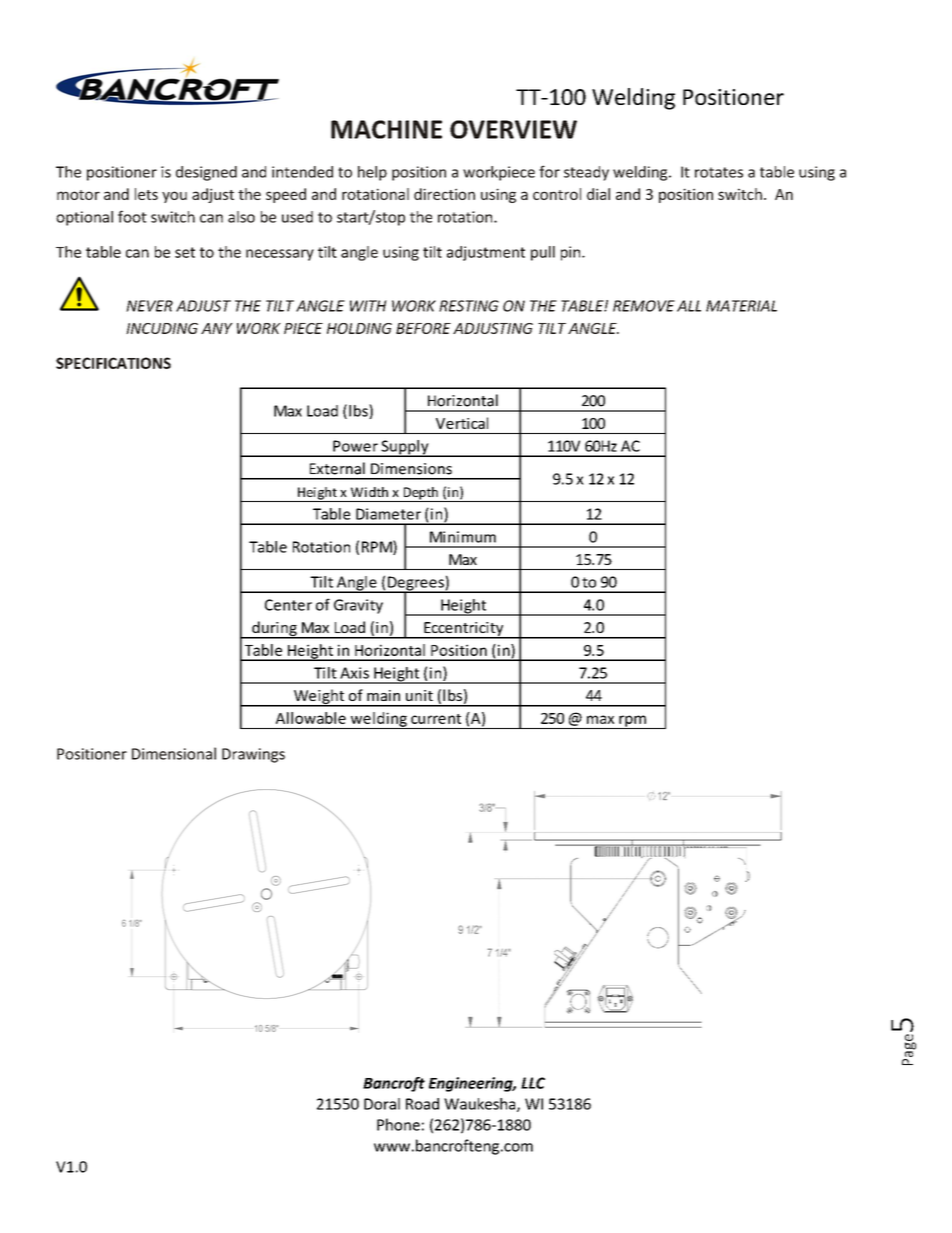 The image size is (952, 1233). What do you see at coordinates (398, 1124) in the page?
I see `Phone` at bounding box center [398, 1124].
